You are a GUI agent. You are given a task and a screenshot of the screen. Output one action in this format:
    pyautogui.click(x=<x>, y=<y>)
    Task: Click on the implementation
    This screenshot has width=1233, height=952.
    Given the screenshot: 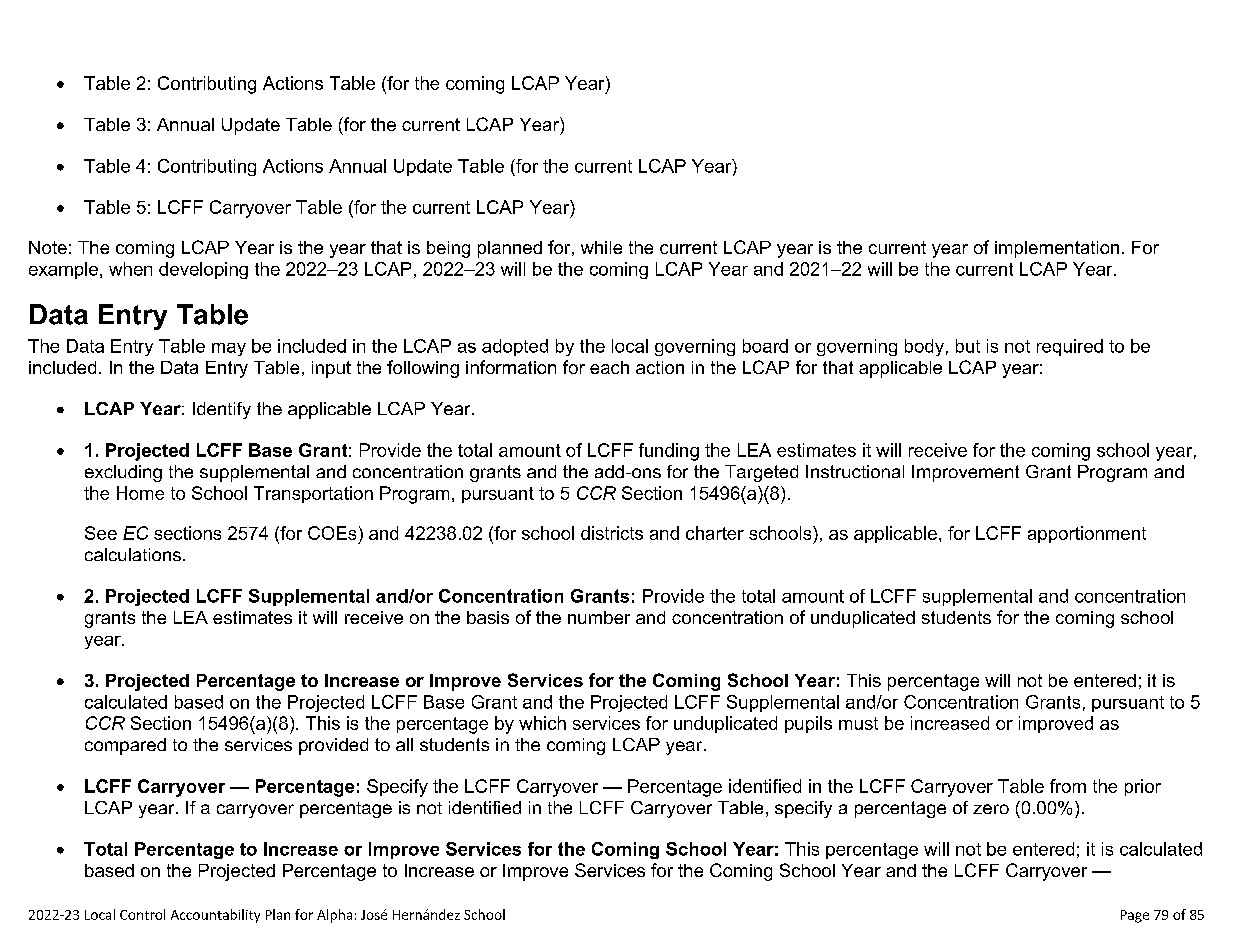 What is the action you would take?
    pyautogui.click(x=1057, y=249)
